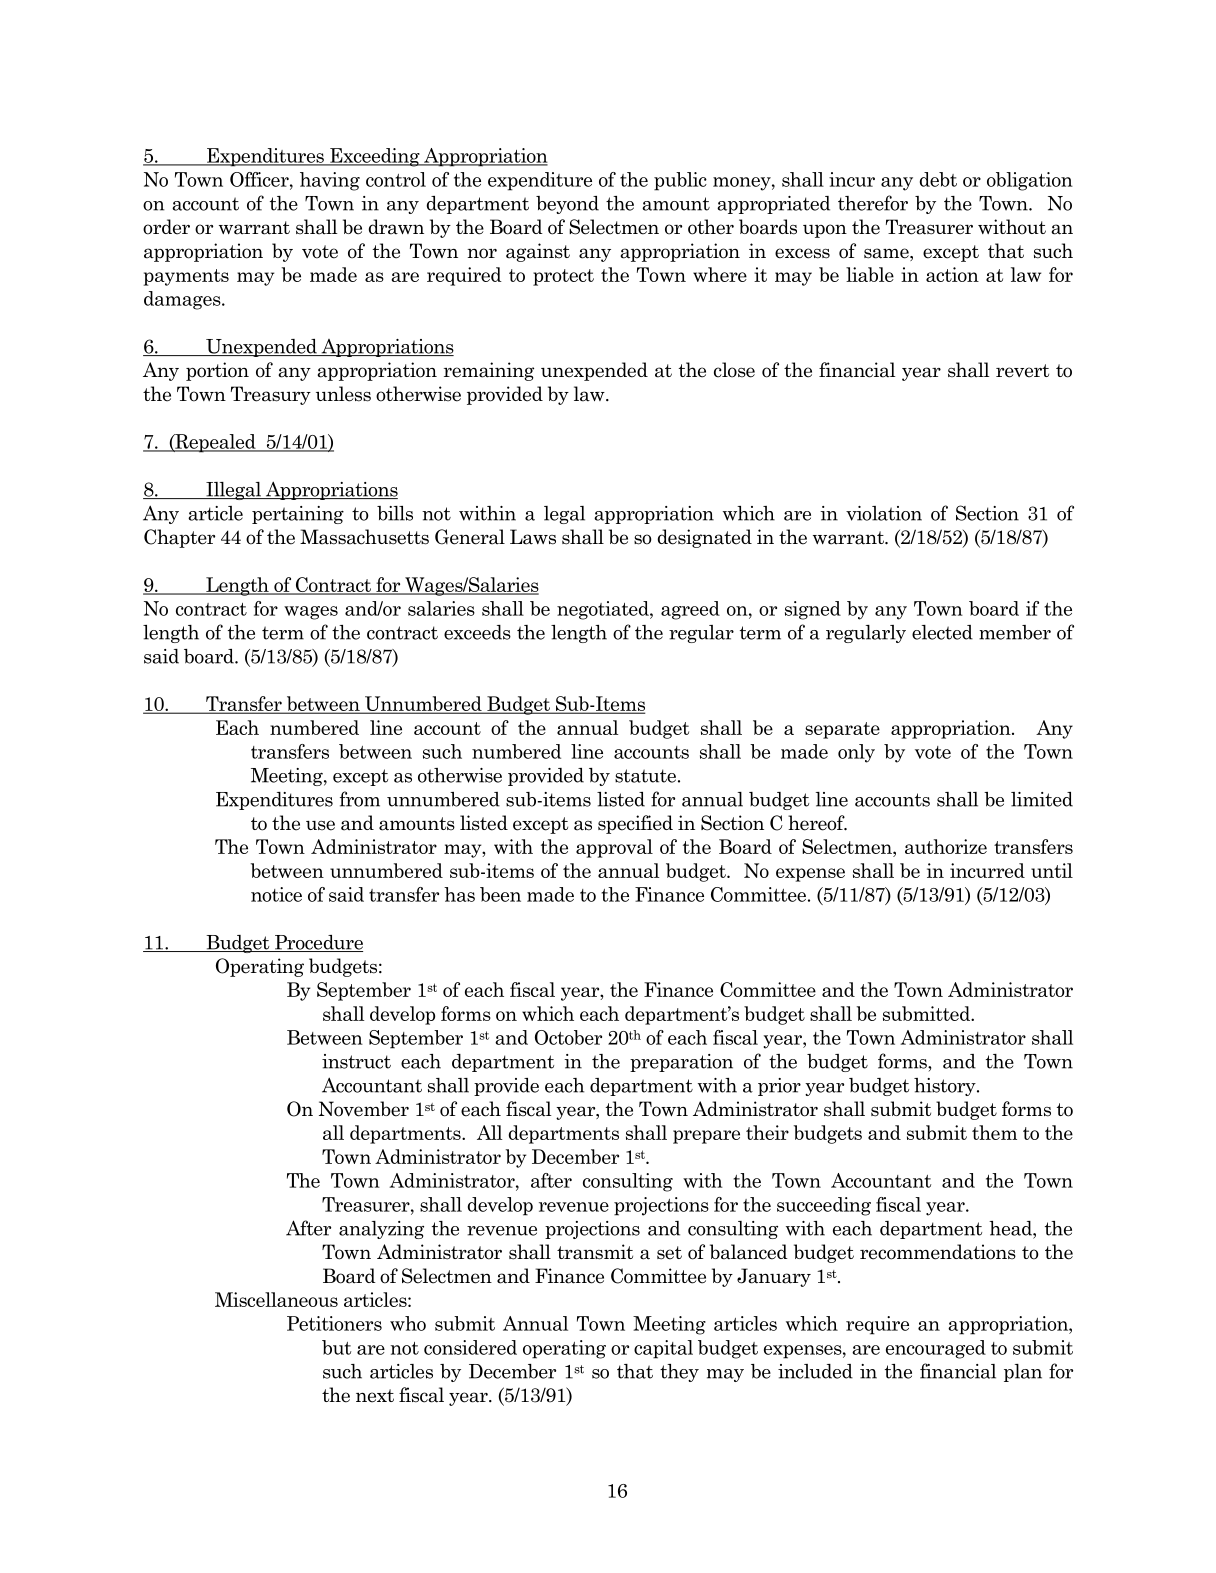 This document has height=1573, width=1216. What do you see at coordinates (938, 179) in the document?
I see `debt` at bounding box center [938, 179].
